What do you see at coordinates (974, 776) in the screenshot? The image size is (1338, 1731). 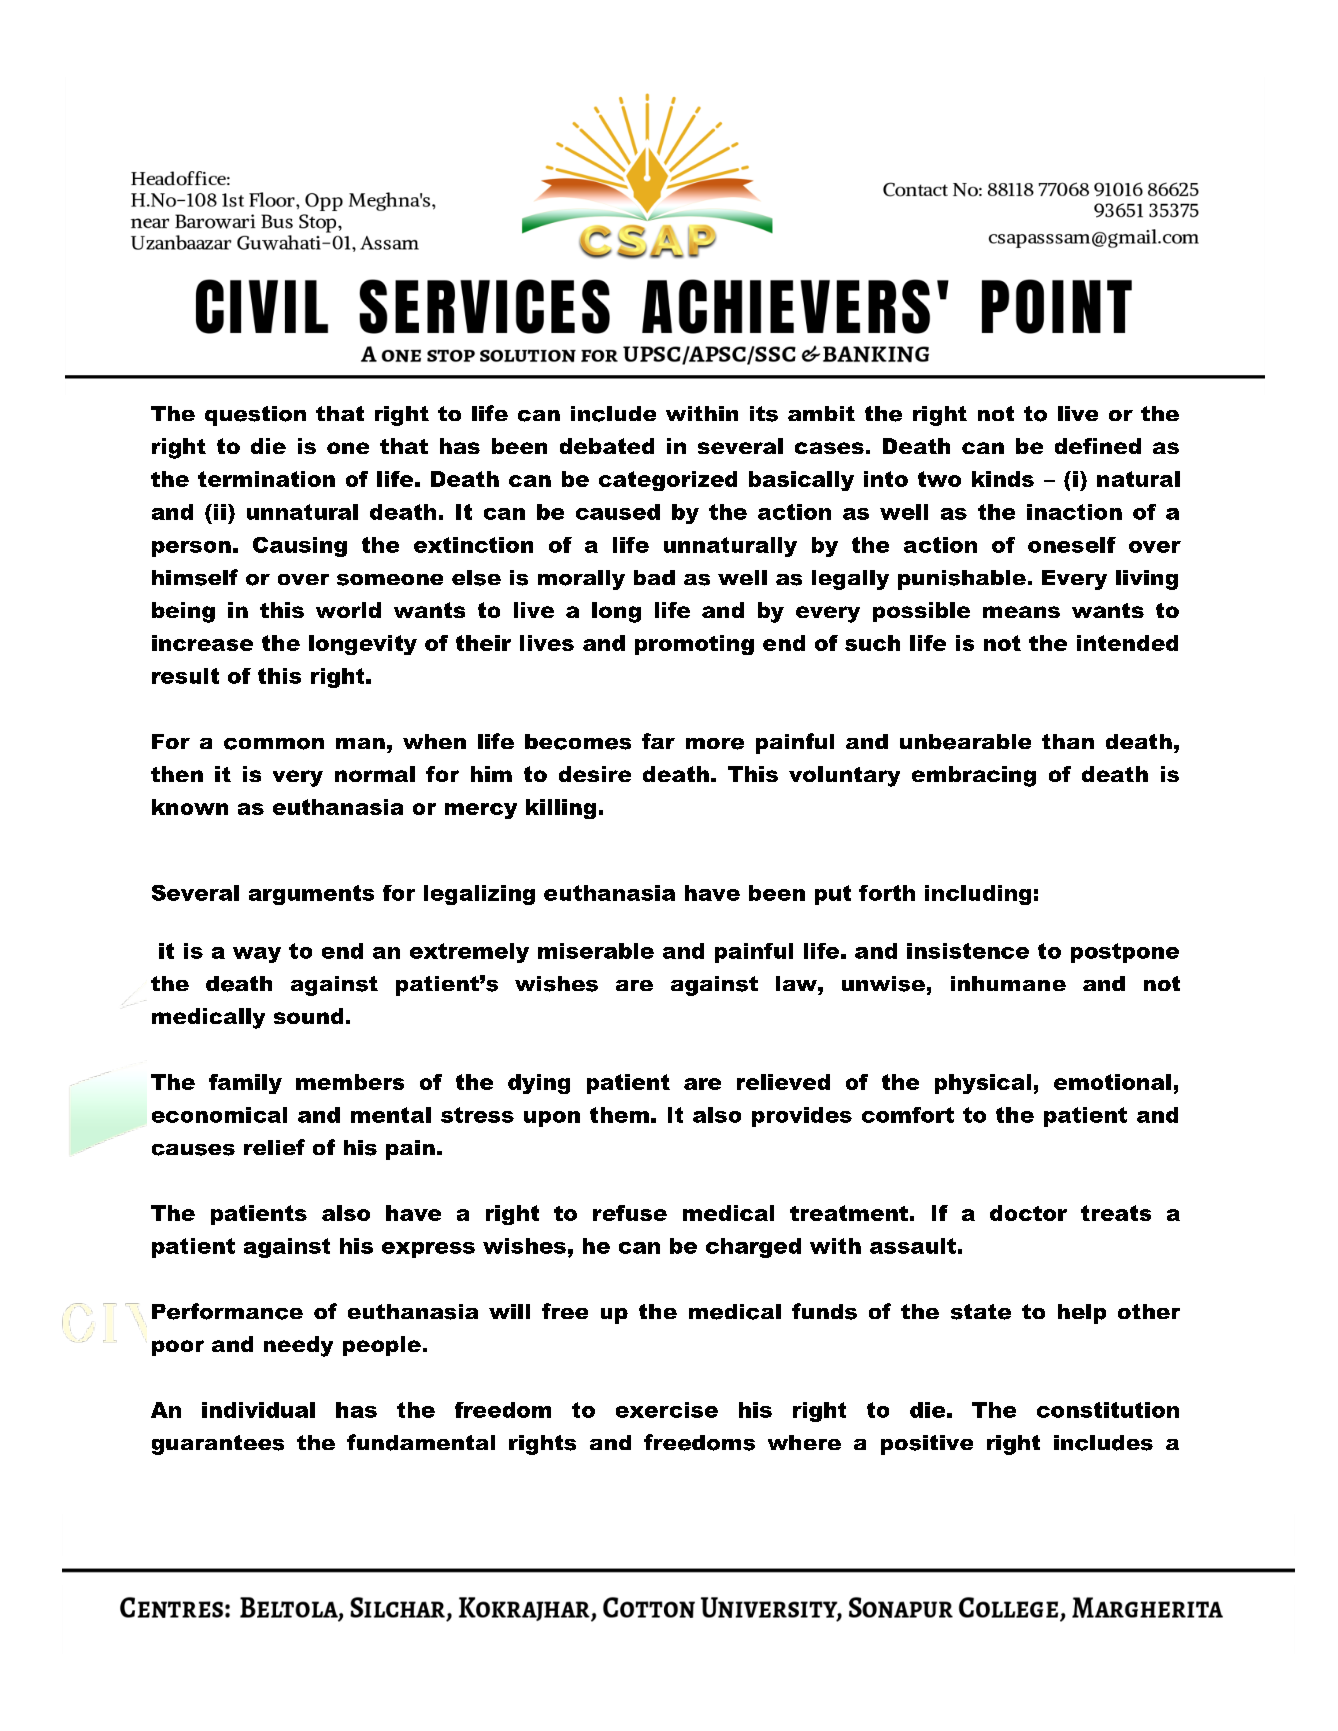 I see `embracing` at bounding box center [974, 776].
